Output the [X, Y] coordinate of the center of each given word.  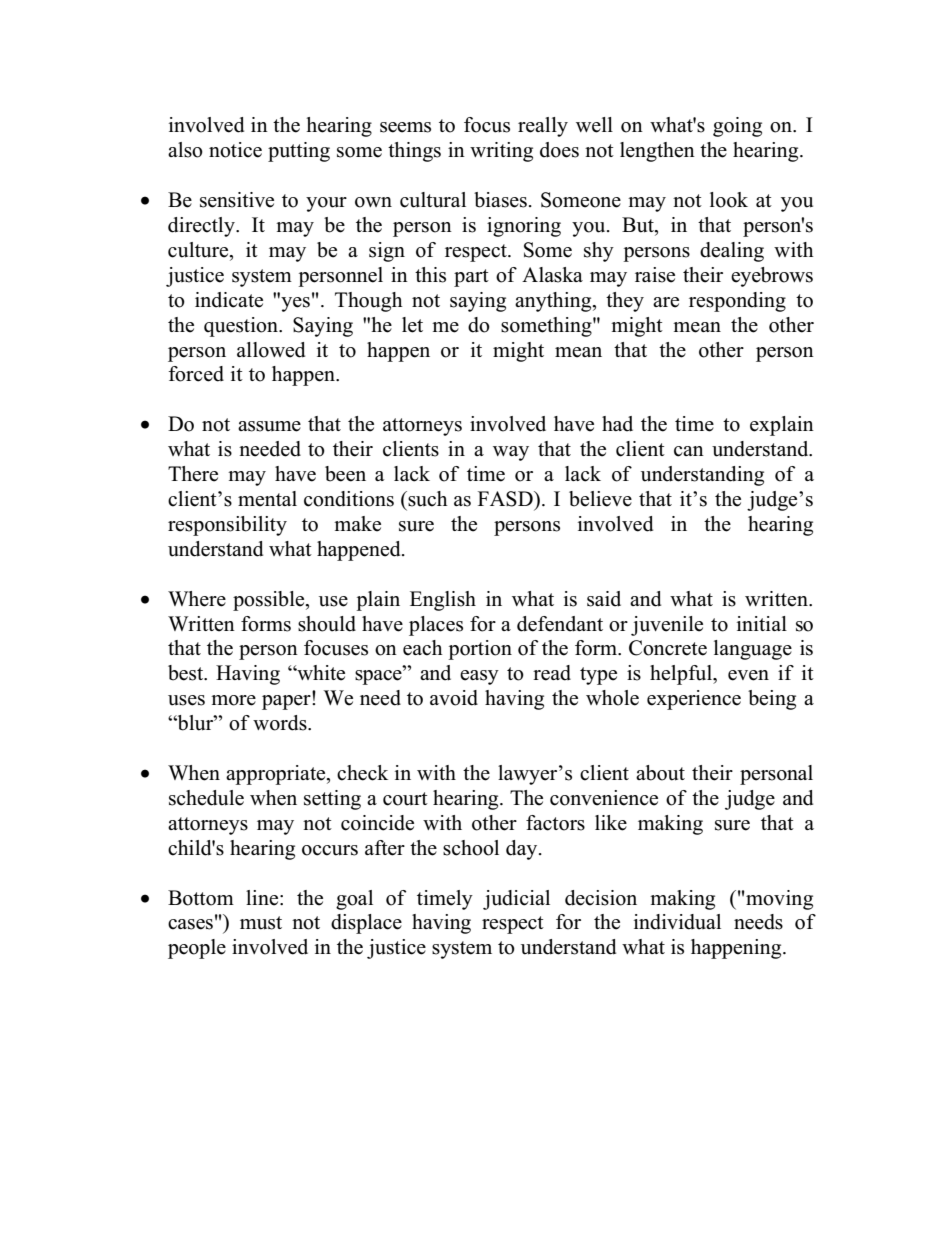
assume [269, 426]
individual [677, 922]
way [511, 453]
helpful [682, 675]
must [261, 923]
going [737, 127]
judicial [516, 900]
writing [501, 152]
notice [235, 150]
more [233, 700]
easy [479, 677]
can [689, 451]
